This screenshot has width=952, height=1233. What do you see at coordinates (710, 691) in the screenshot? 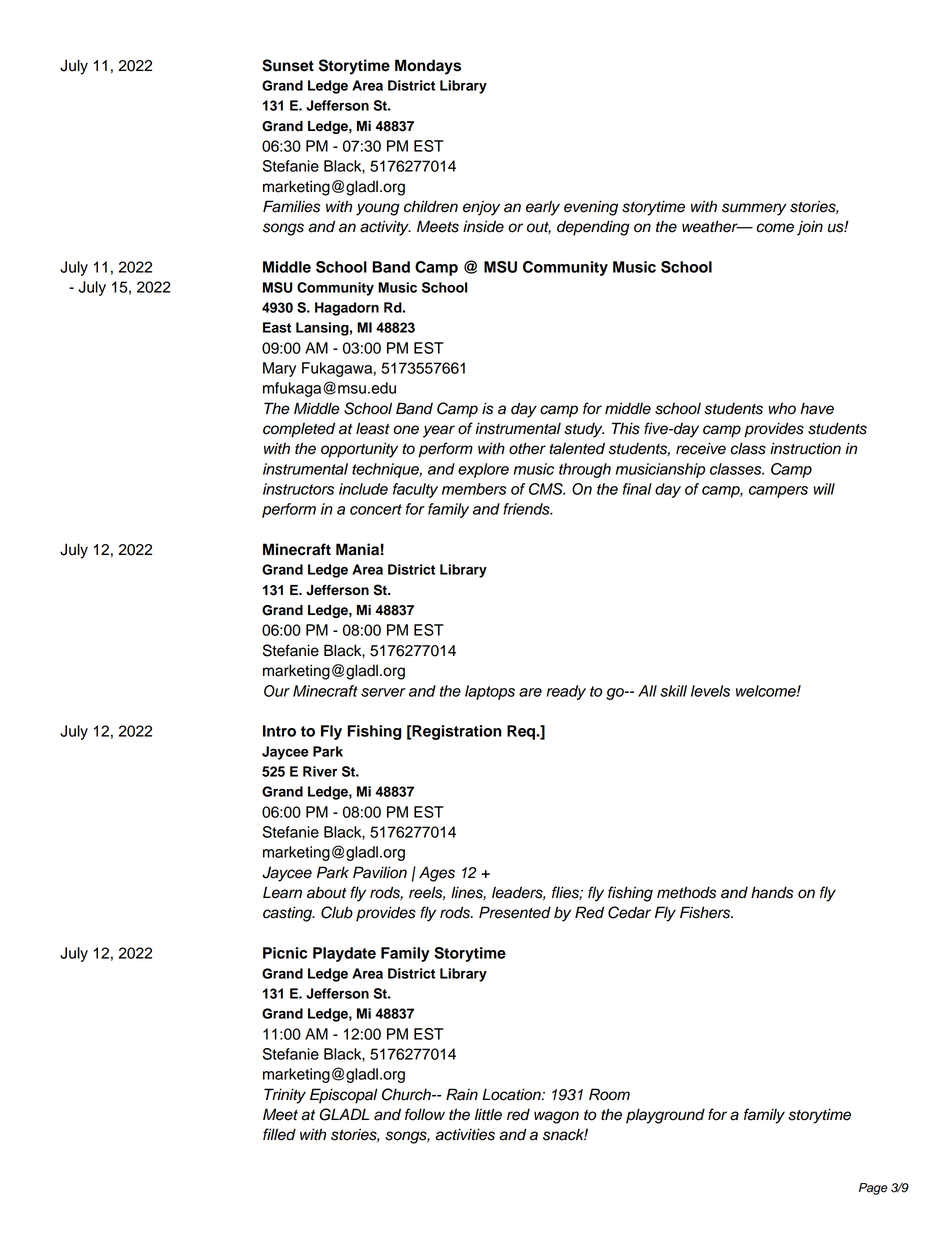
I see `levels` at bounding box center [710, 691].
